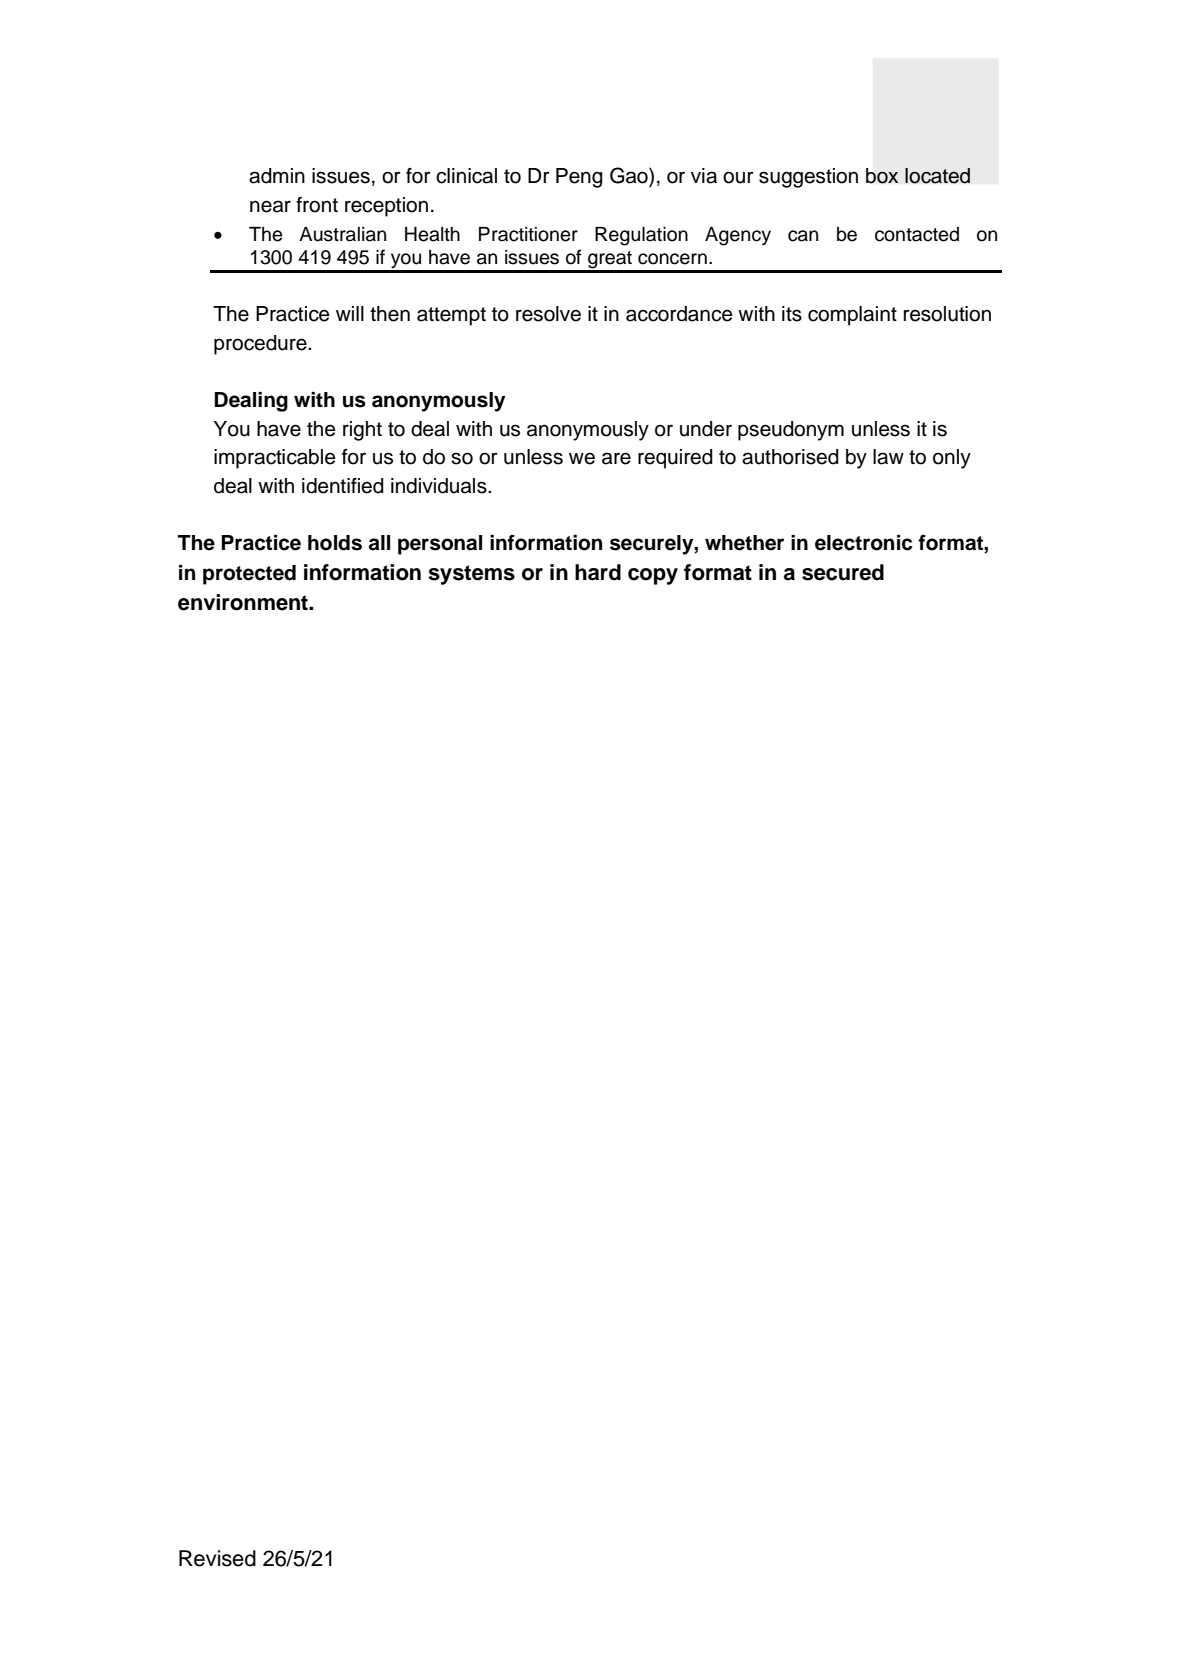 The image size is (1177, 1665). What do you see at coordinates (882, 176) in the document?
I see `box` at bounding box center [882, 176].
